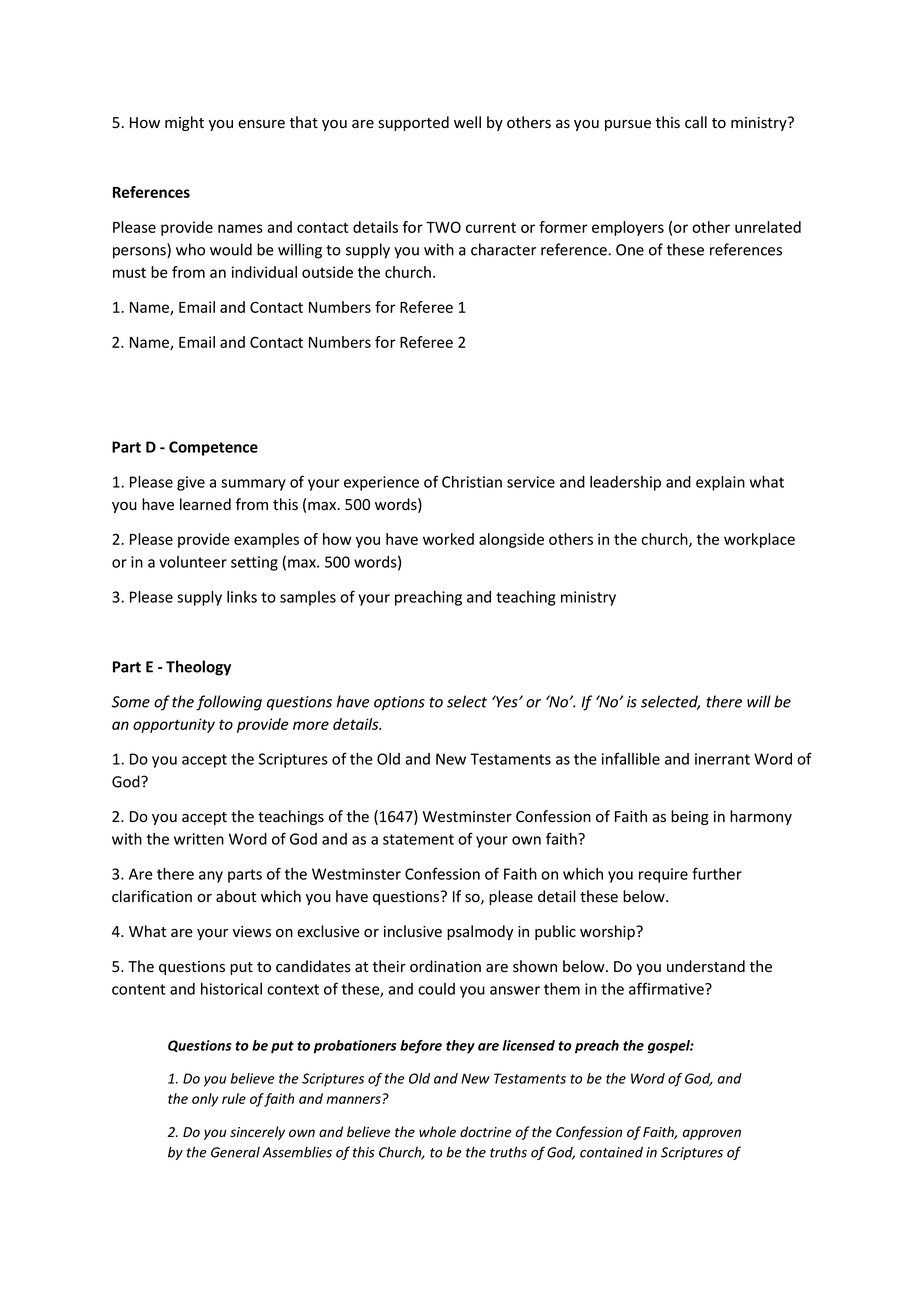  I want to click on only, so click(205, 1100).
